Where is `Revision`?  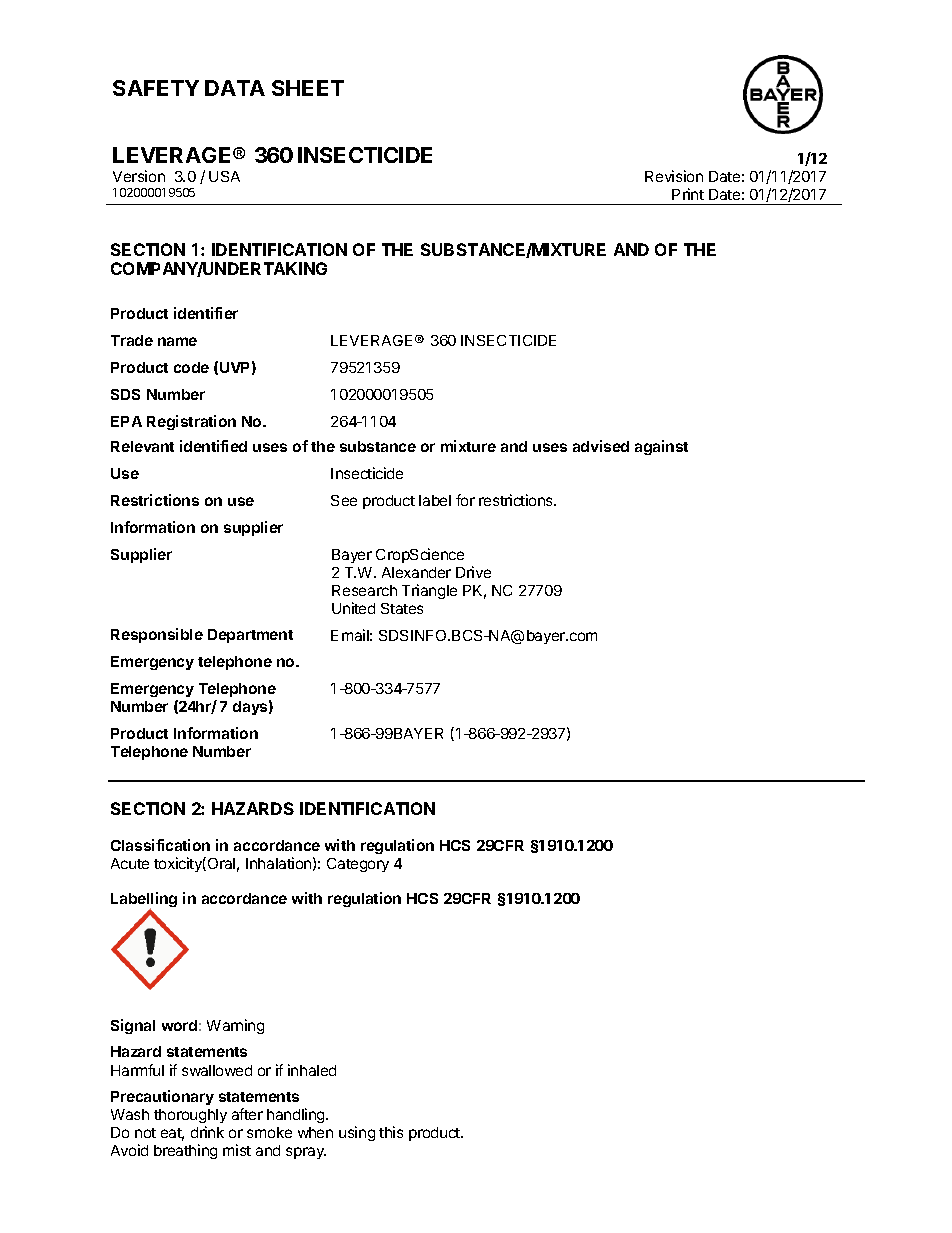
Revision is located at coordinates (674, 176).
